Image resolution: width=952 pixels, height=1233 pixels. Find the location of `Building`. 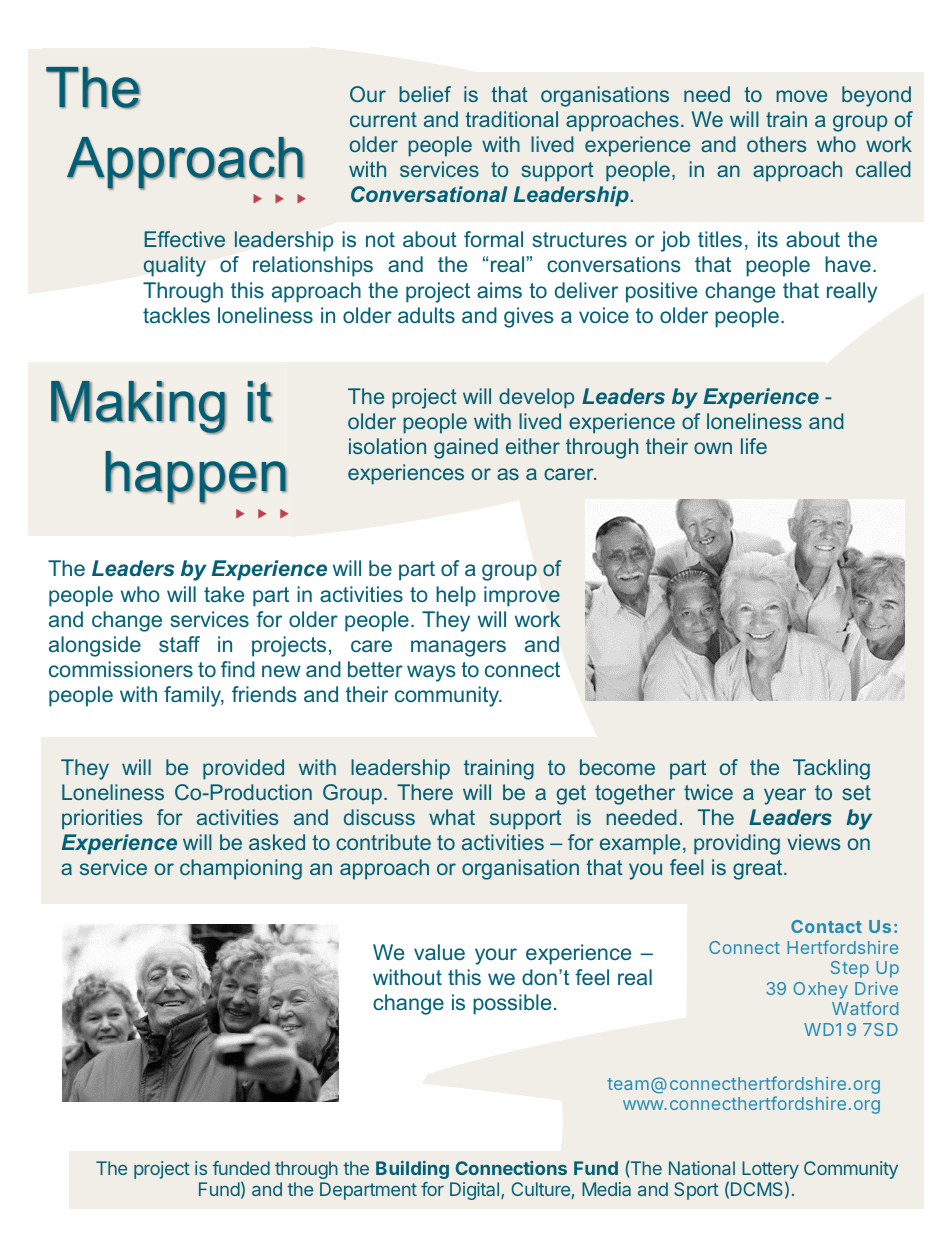

Building is located at coordinates (412, 1170).
